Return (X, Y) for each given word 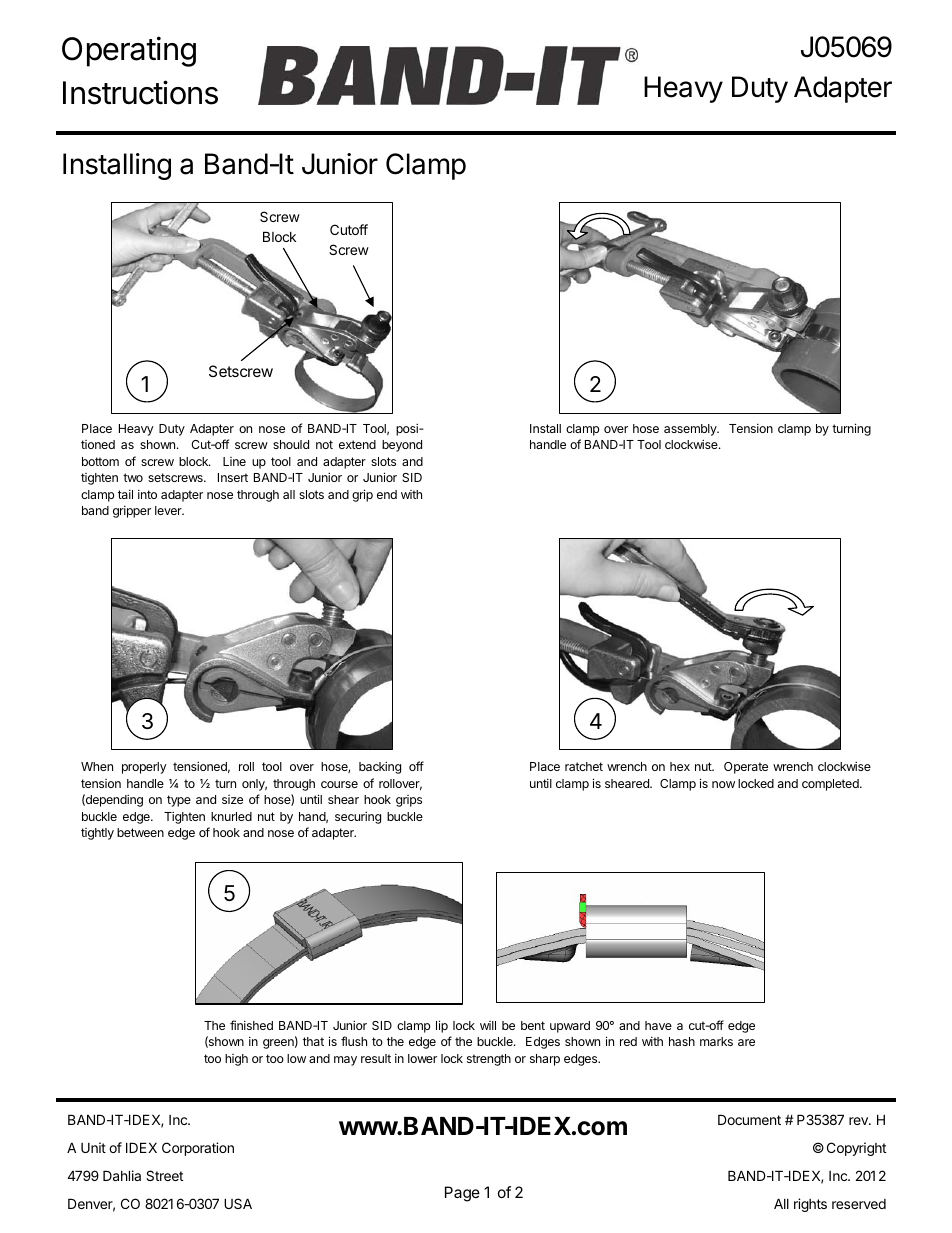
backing (380, 767)
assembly (691, 430)
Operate (746, 768)
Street (164, 1175)
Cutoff (349, 229)
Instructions (140, 92)
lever (169, 510)
